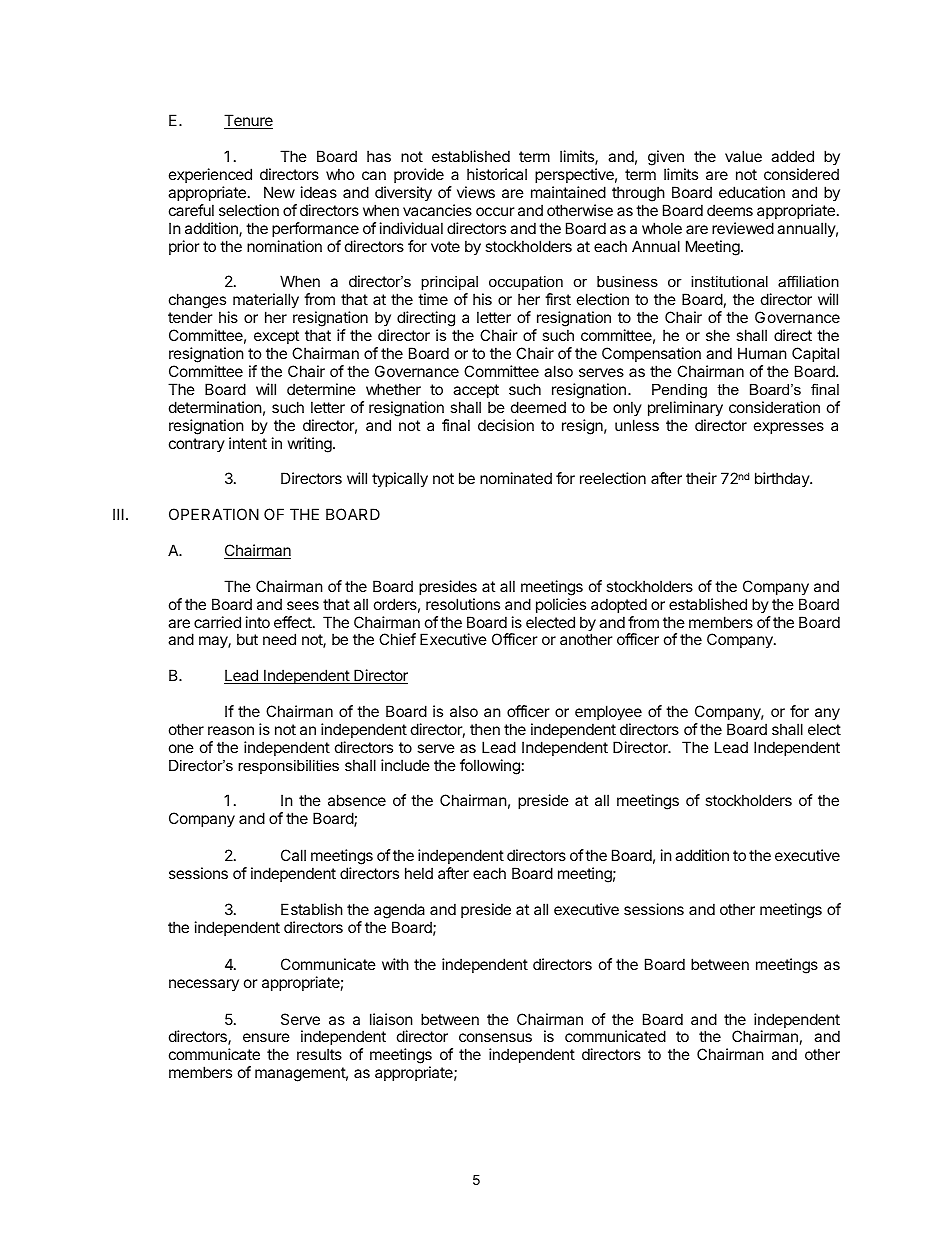 This screenshot has width=952, height=1233. I want to click on necessary, so click(204, 985).
